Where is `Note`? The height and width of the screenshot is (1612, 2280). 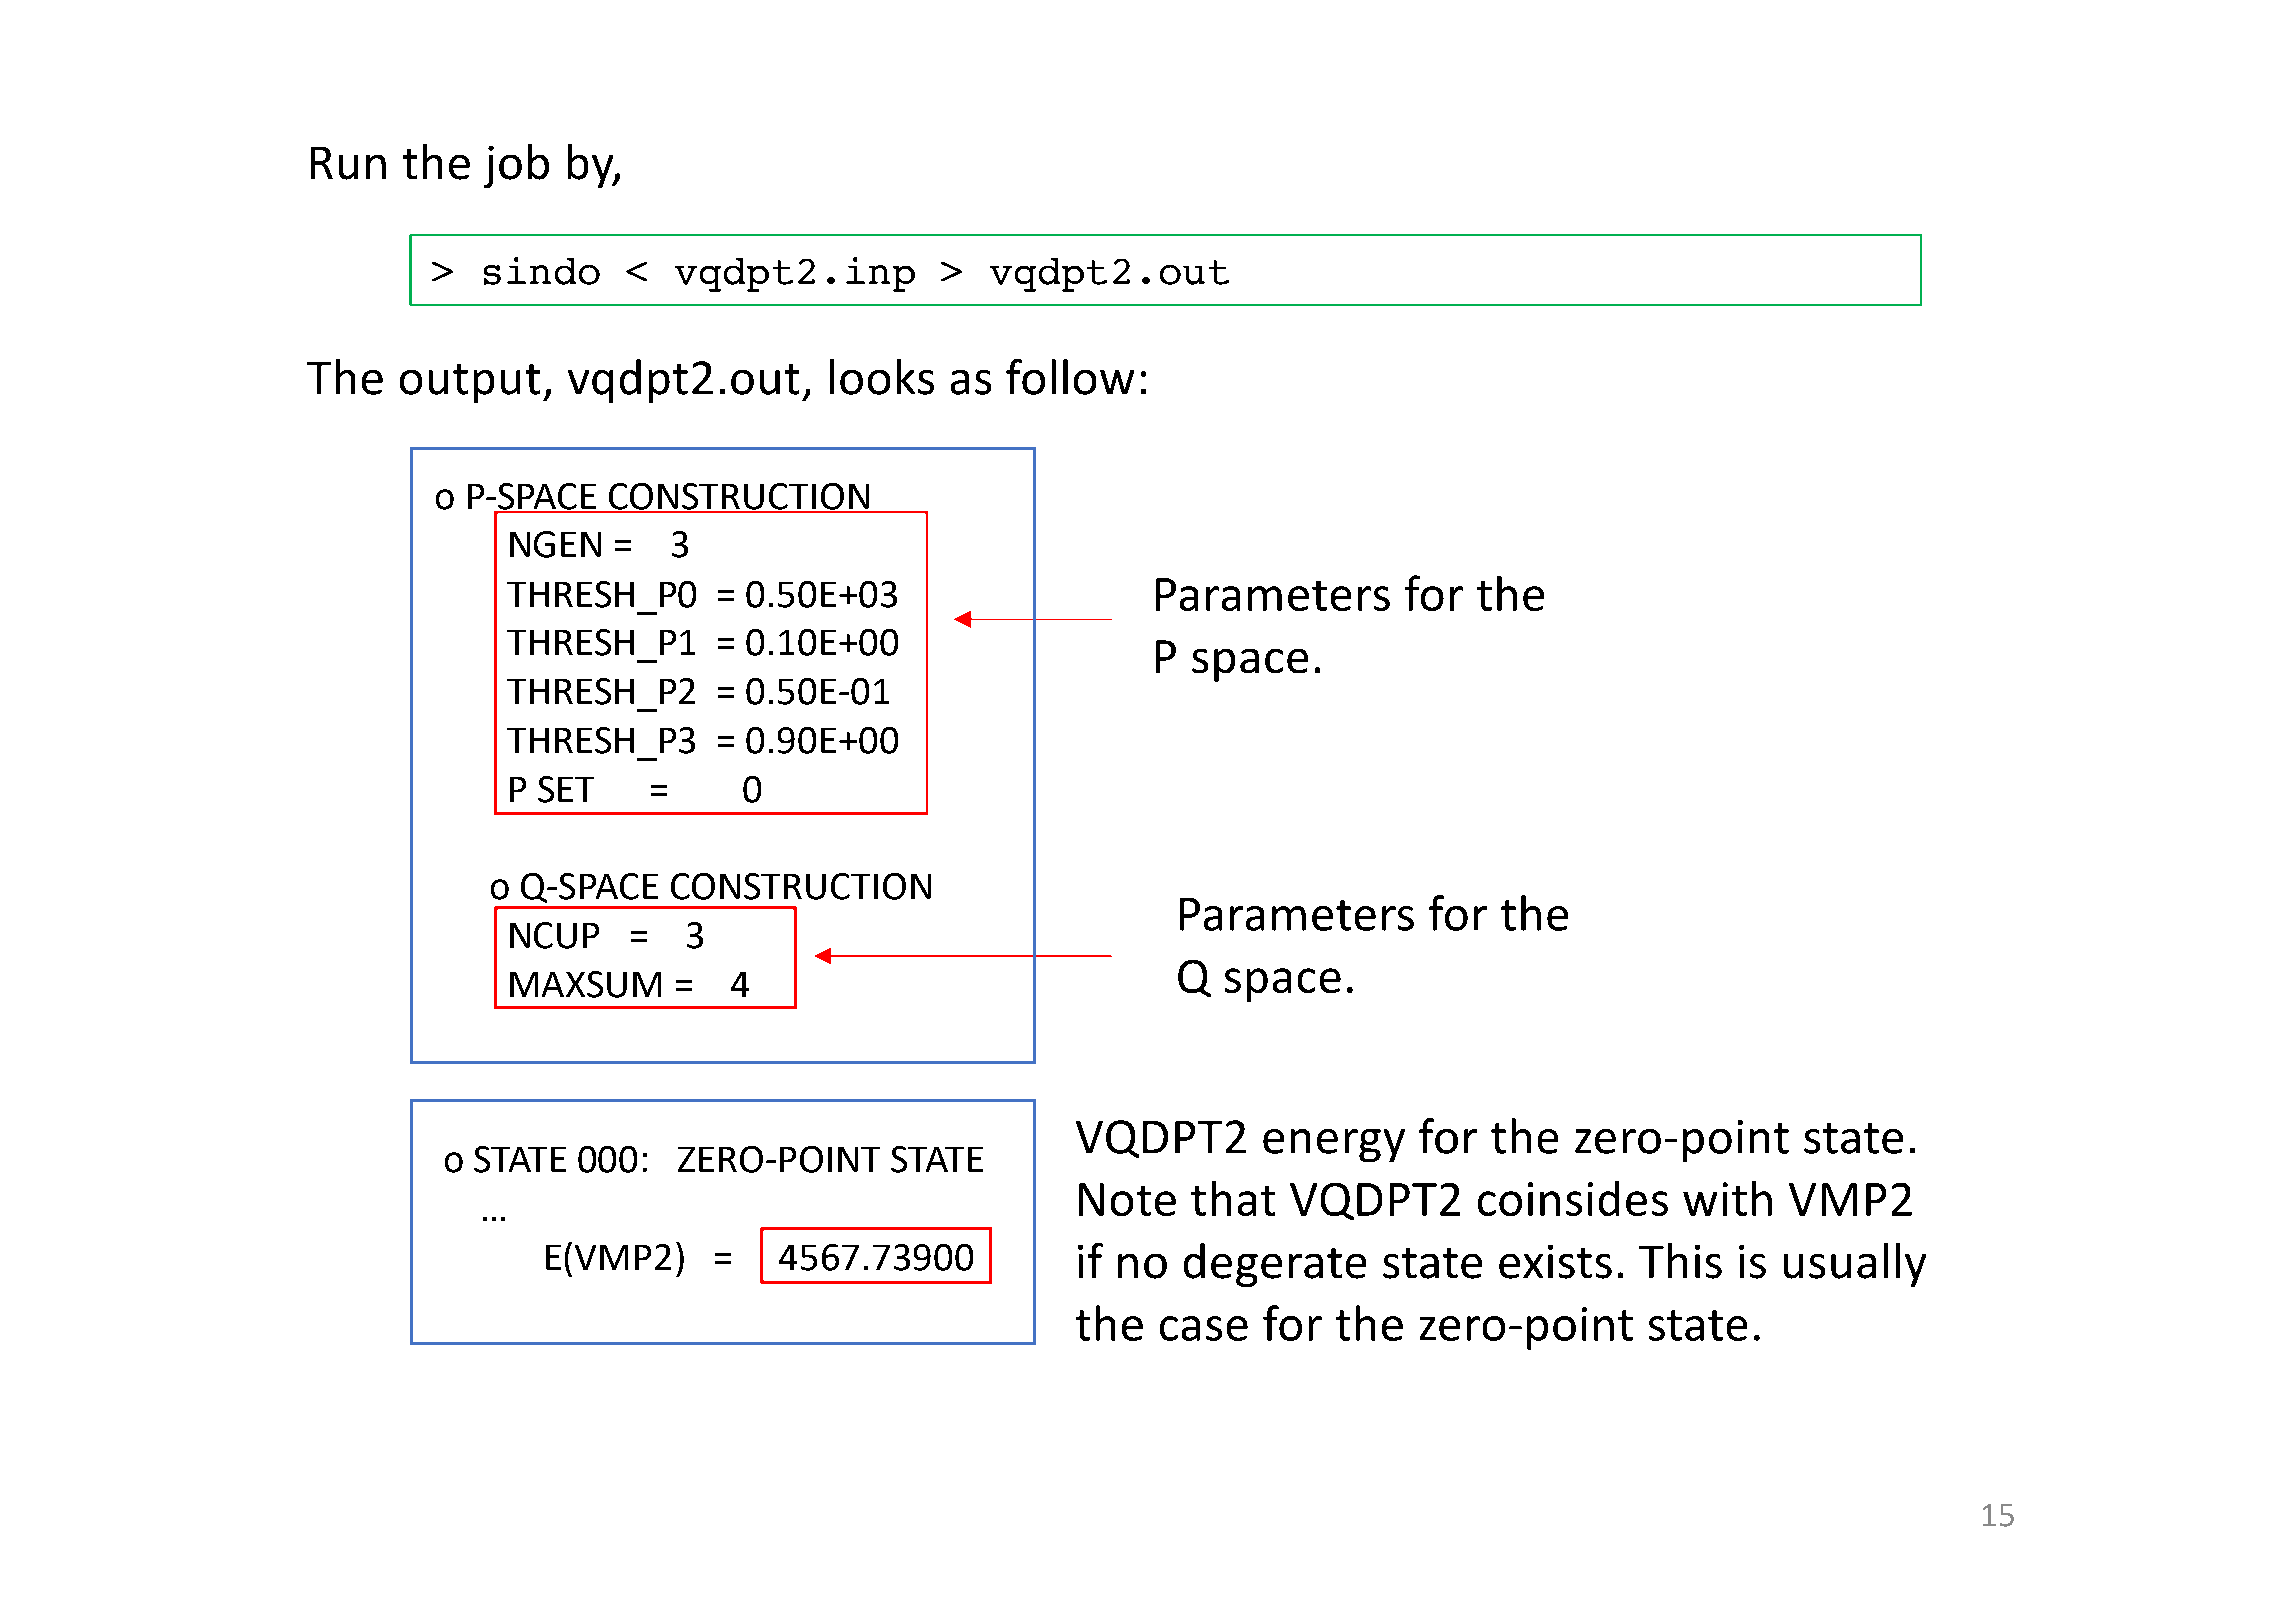
Note is located at coordinates (1127, 1199).
